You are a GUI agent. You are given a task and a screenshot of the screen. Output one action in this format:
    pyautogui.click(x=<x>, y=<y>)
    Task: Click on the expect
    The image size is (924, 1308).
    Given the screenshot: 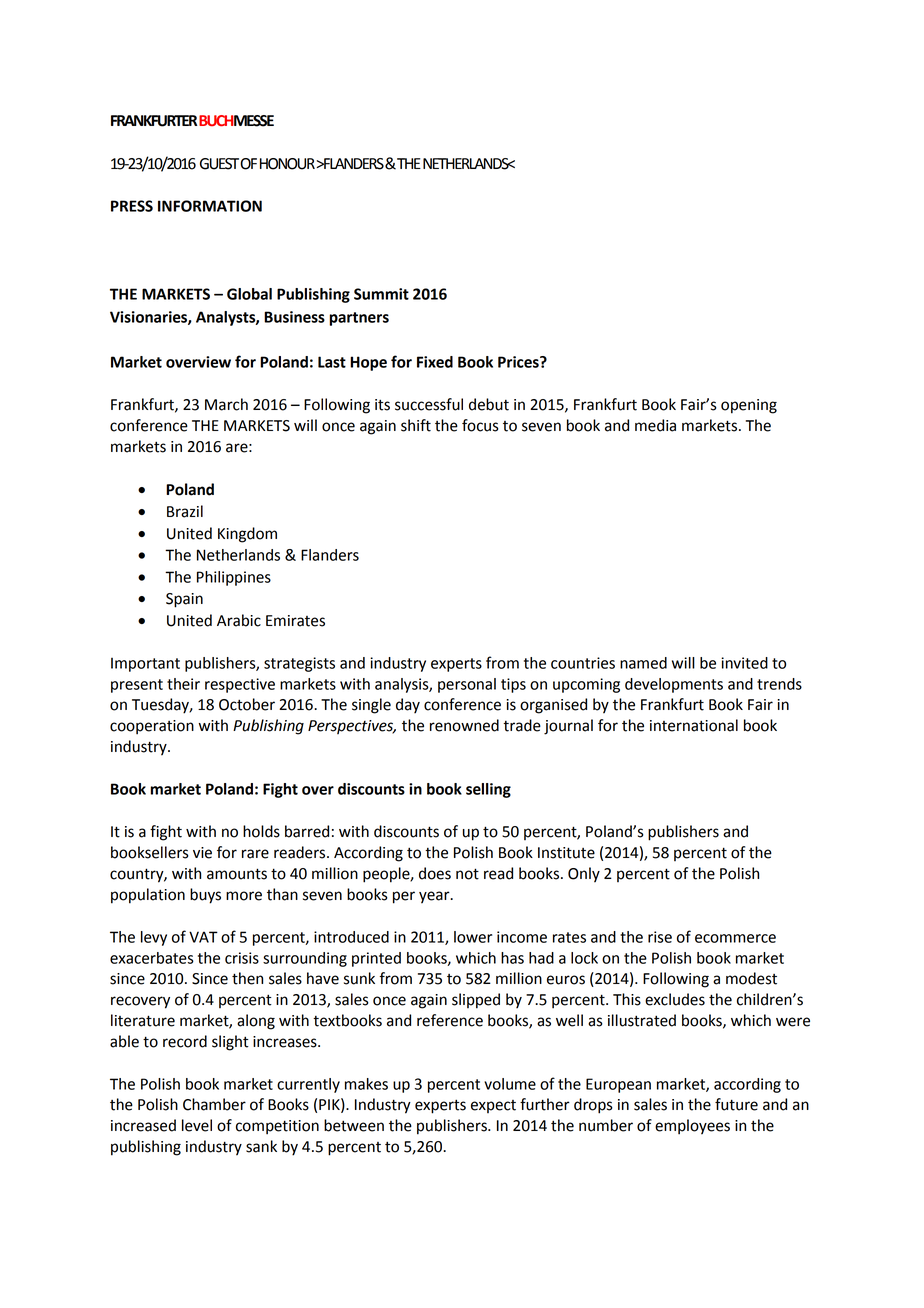 What is the action you would take?
    pyautogui.click(x=493, y=1106)
